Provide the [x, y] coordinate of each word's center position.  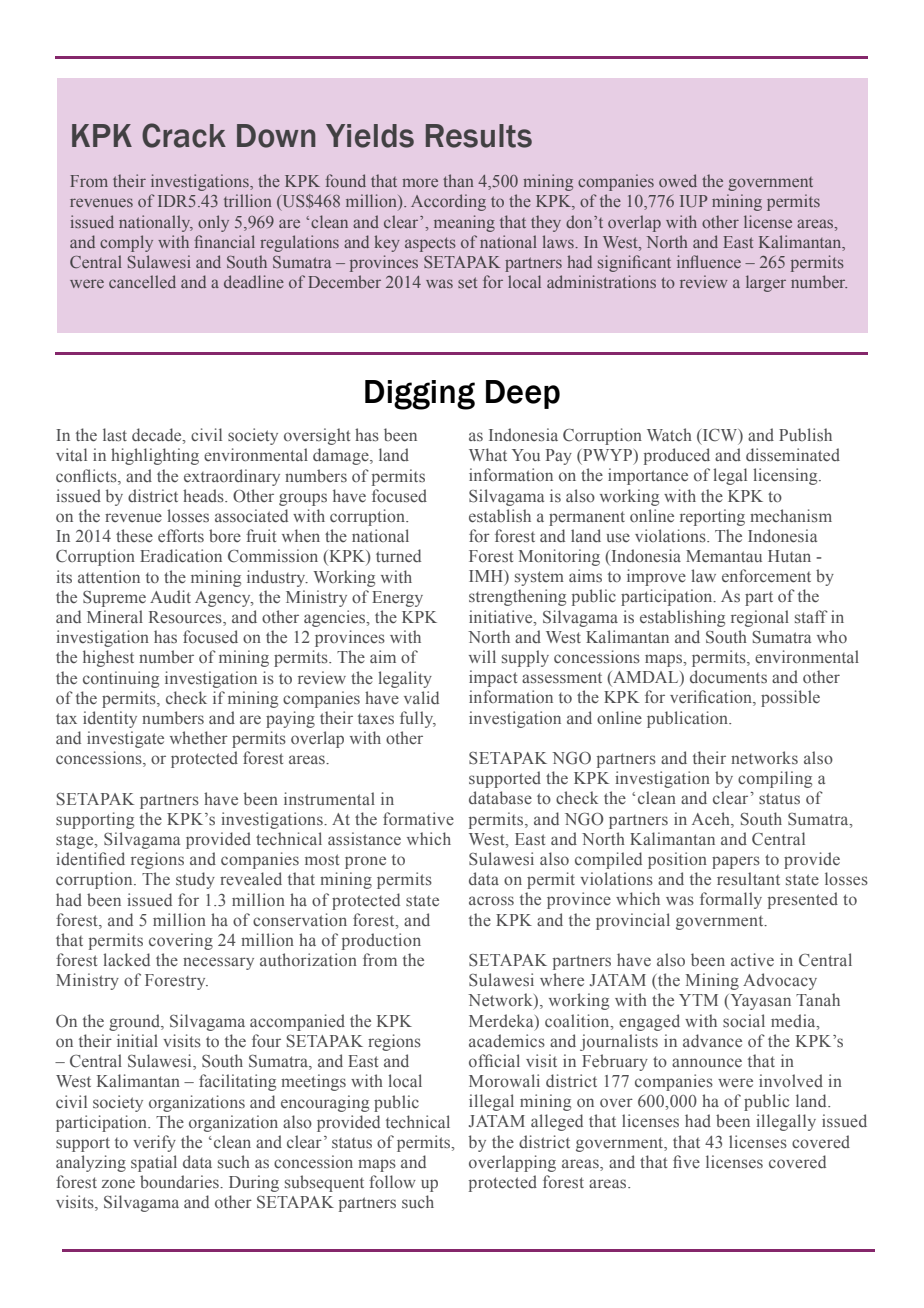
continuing [121, 679]
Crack [184, 135]
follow [392, 1181]
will [482, 656]
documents [728, 677]
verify [154, 1143]
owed [678, 180]
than [458, 180]
